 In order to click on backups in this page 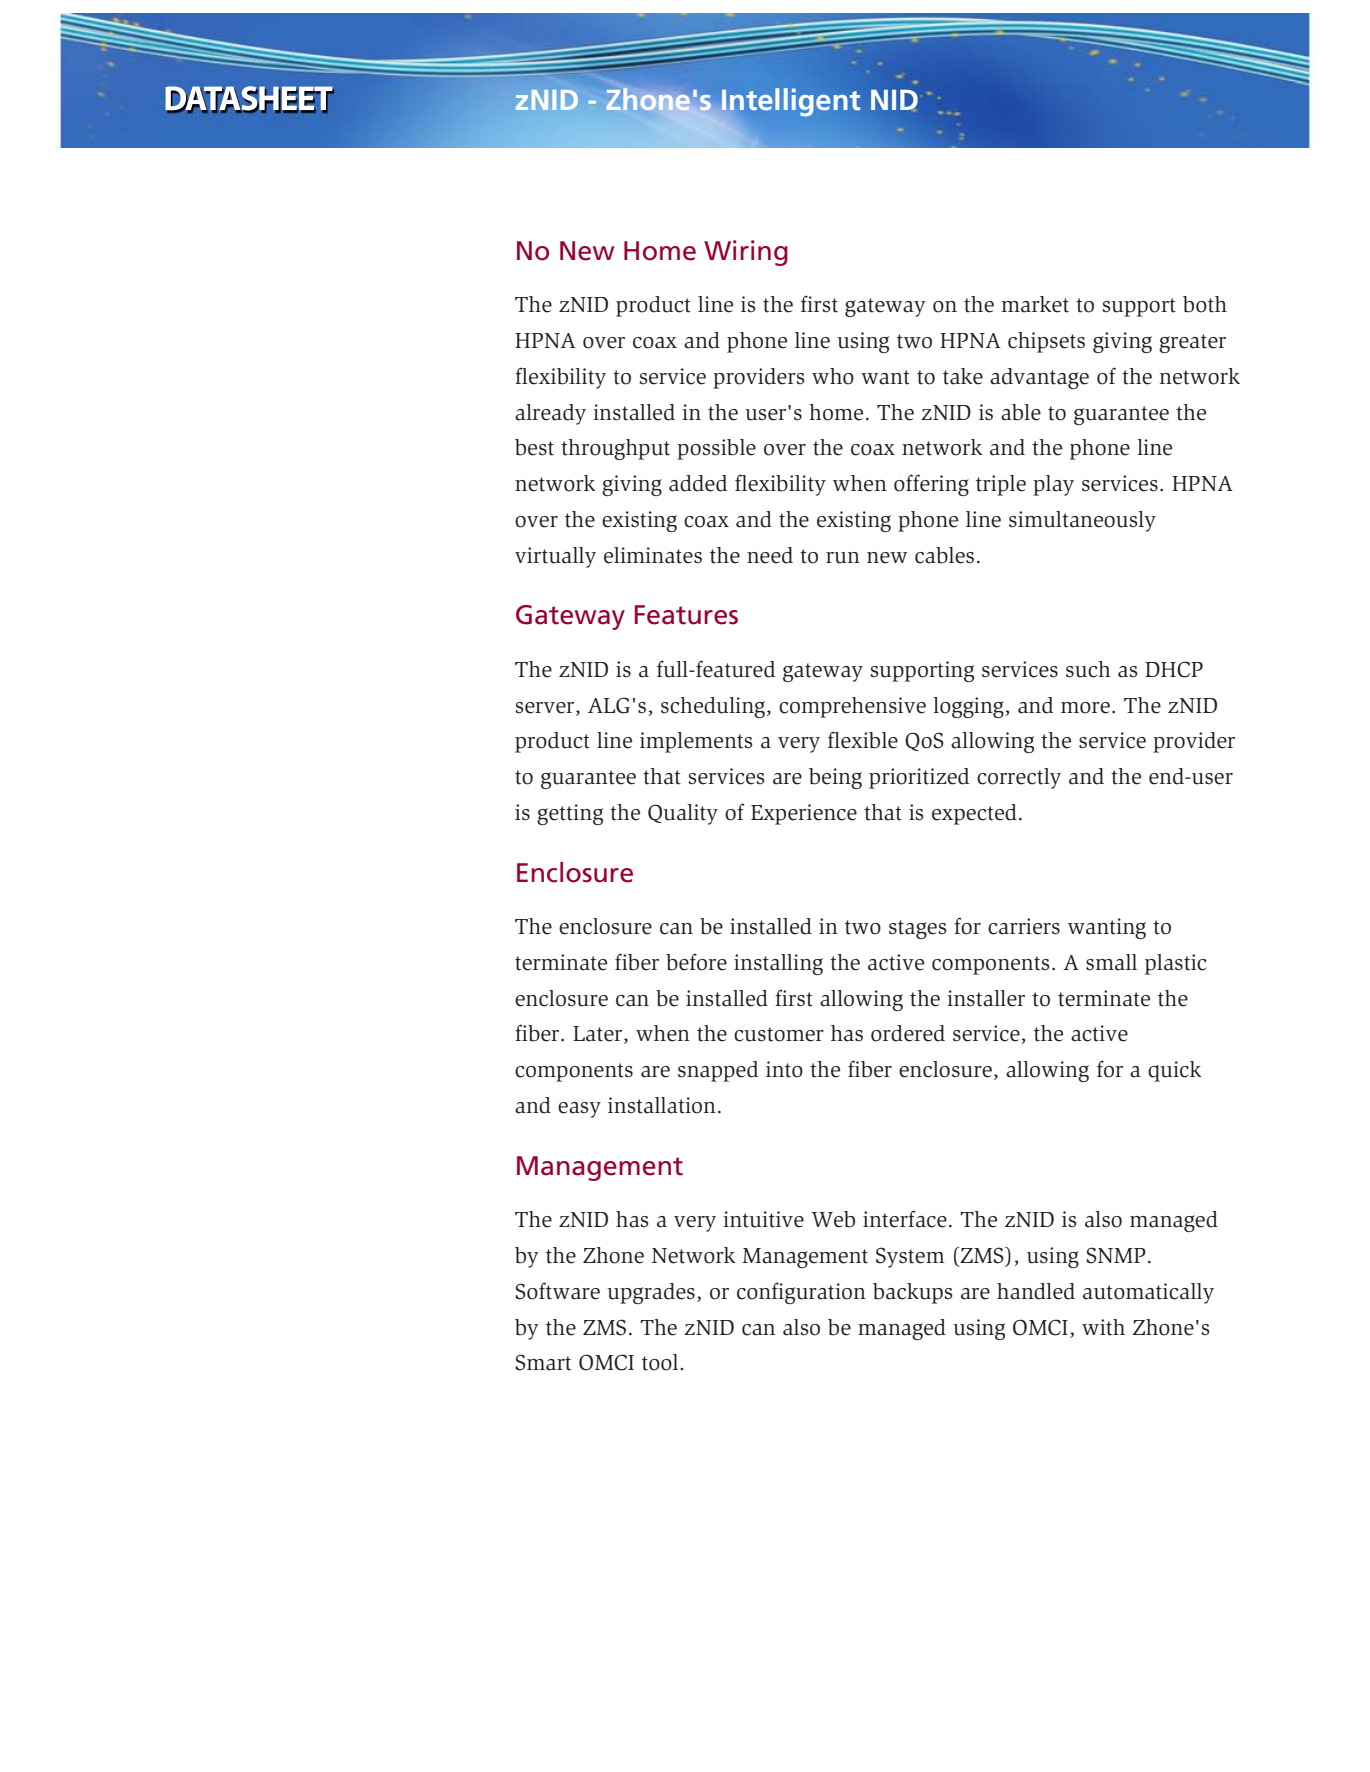, I will do `click(913, 1293)`.
